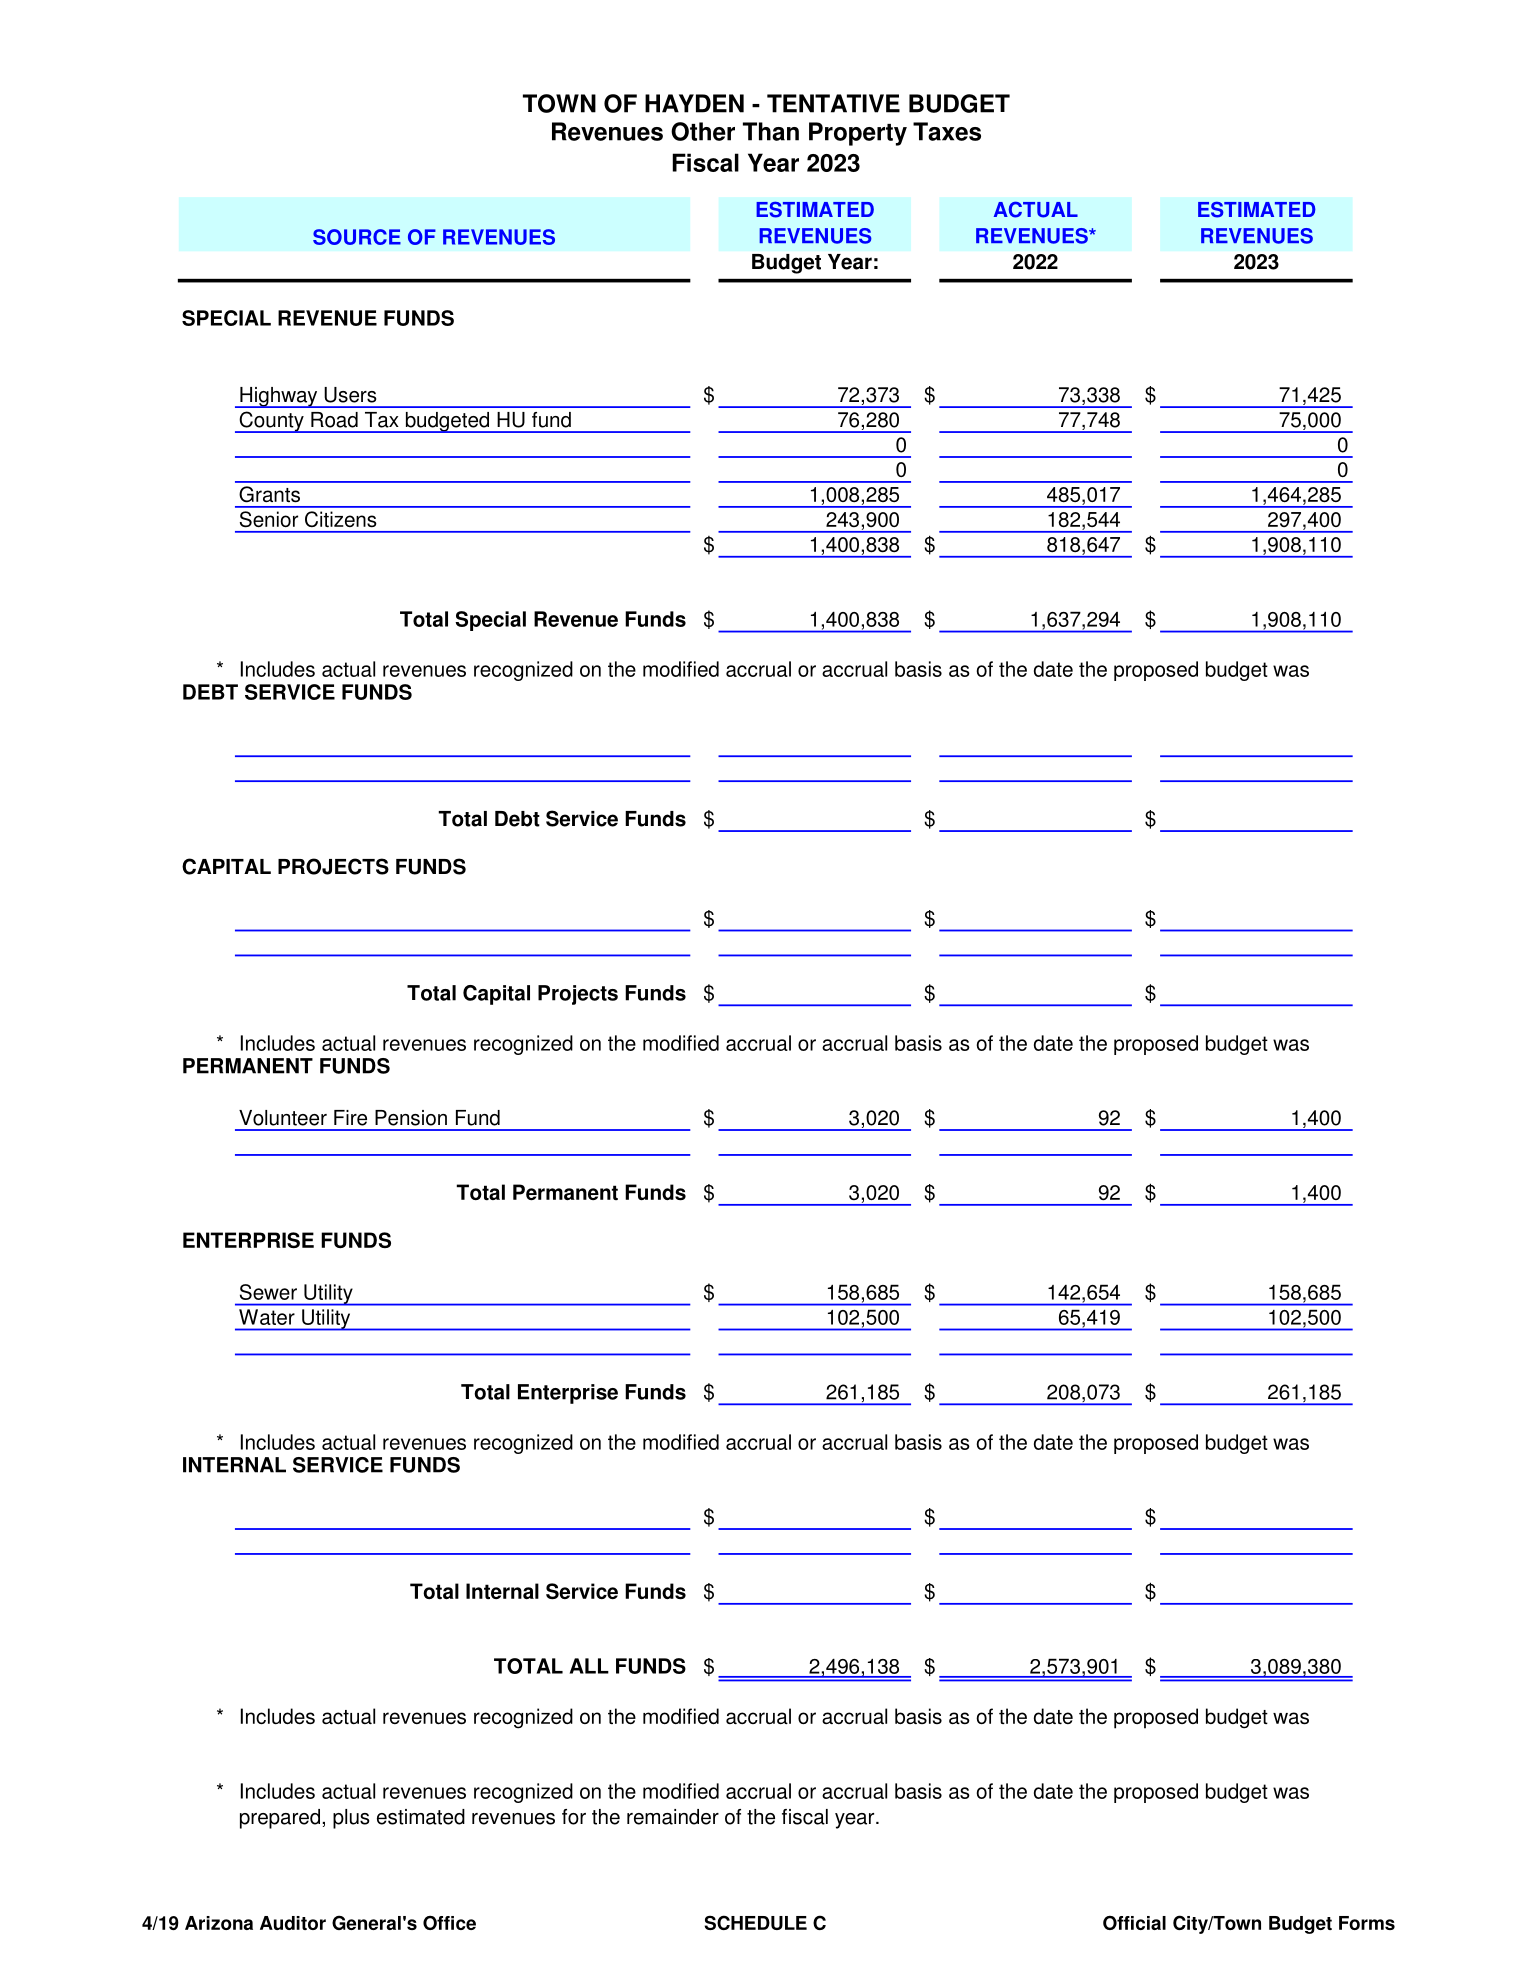 This image has height=1983, width=1532. Describe the element at coordinates (858, 134) in the image. I see `Property` at that location.
